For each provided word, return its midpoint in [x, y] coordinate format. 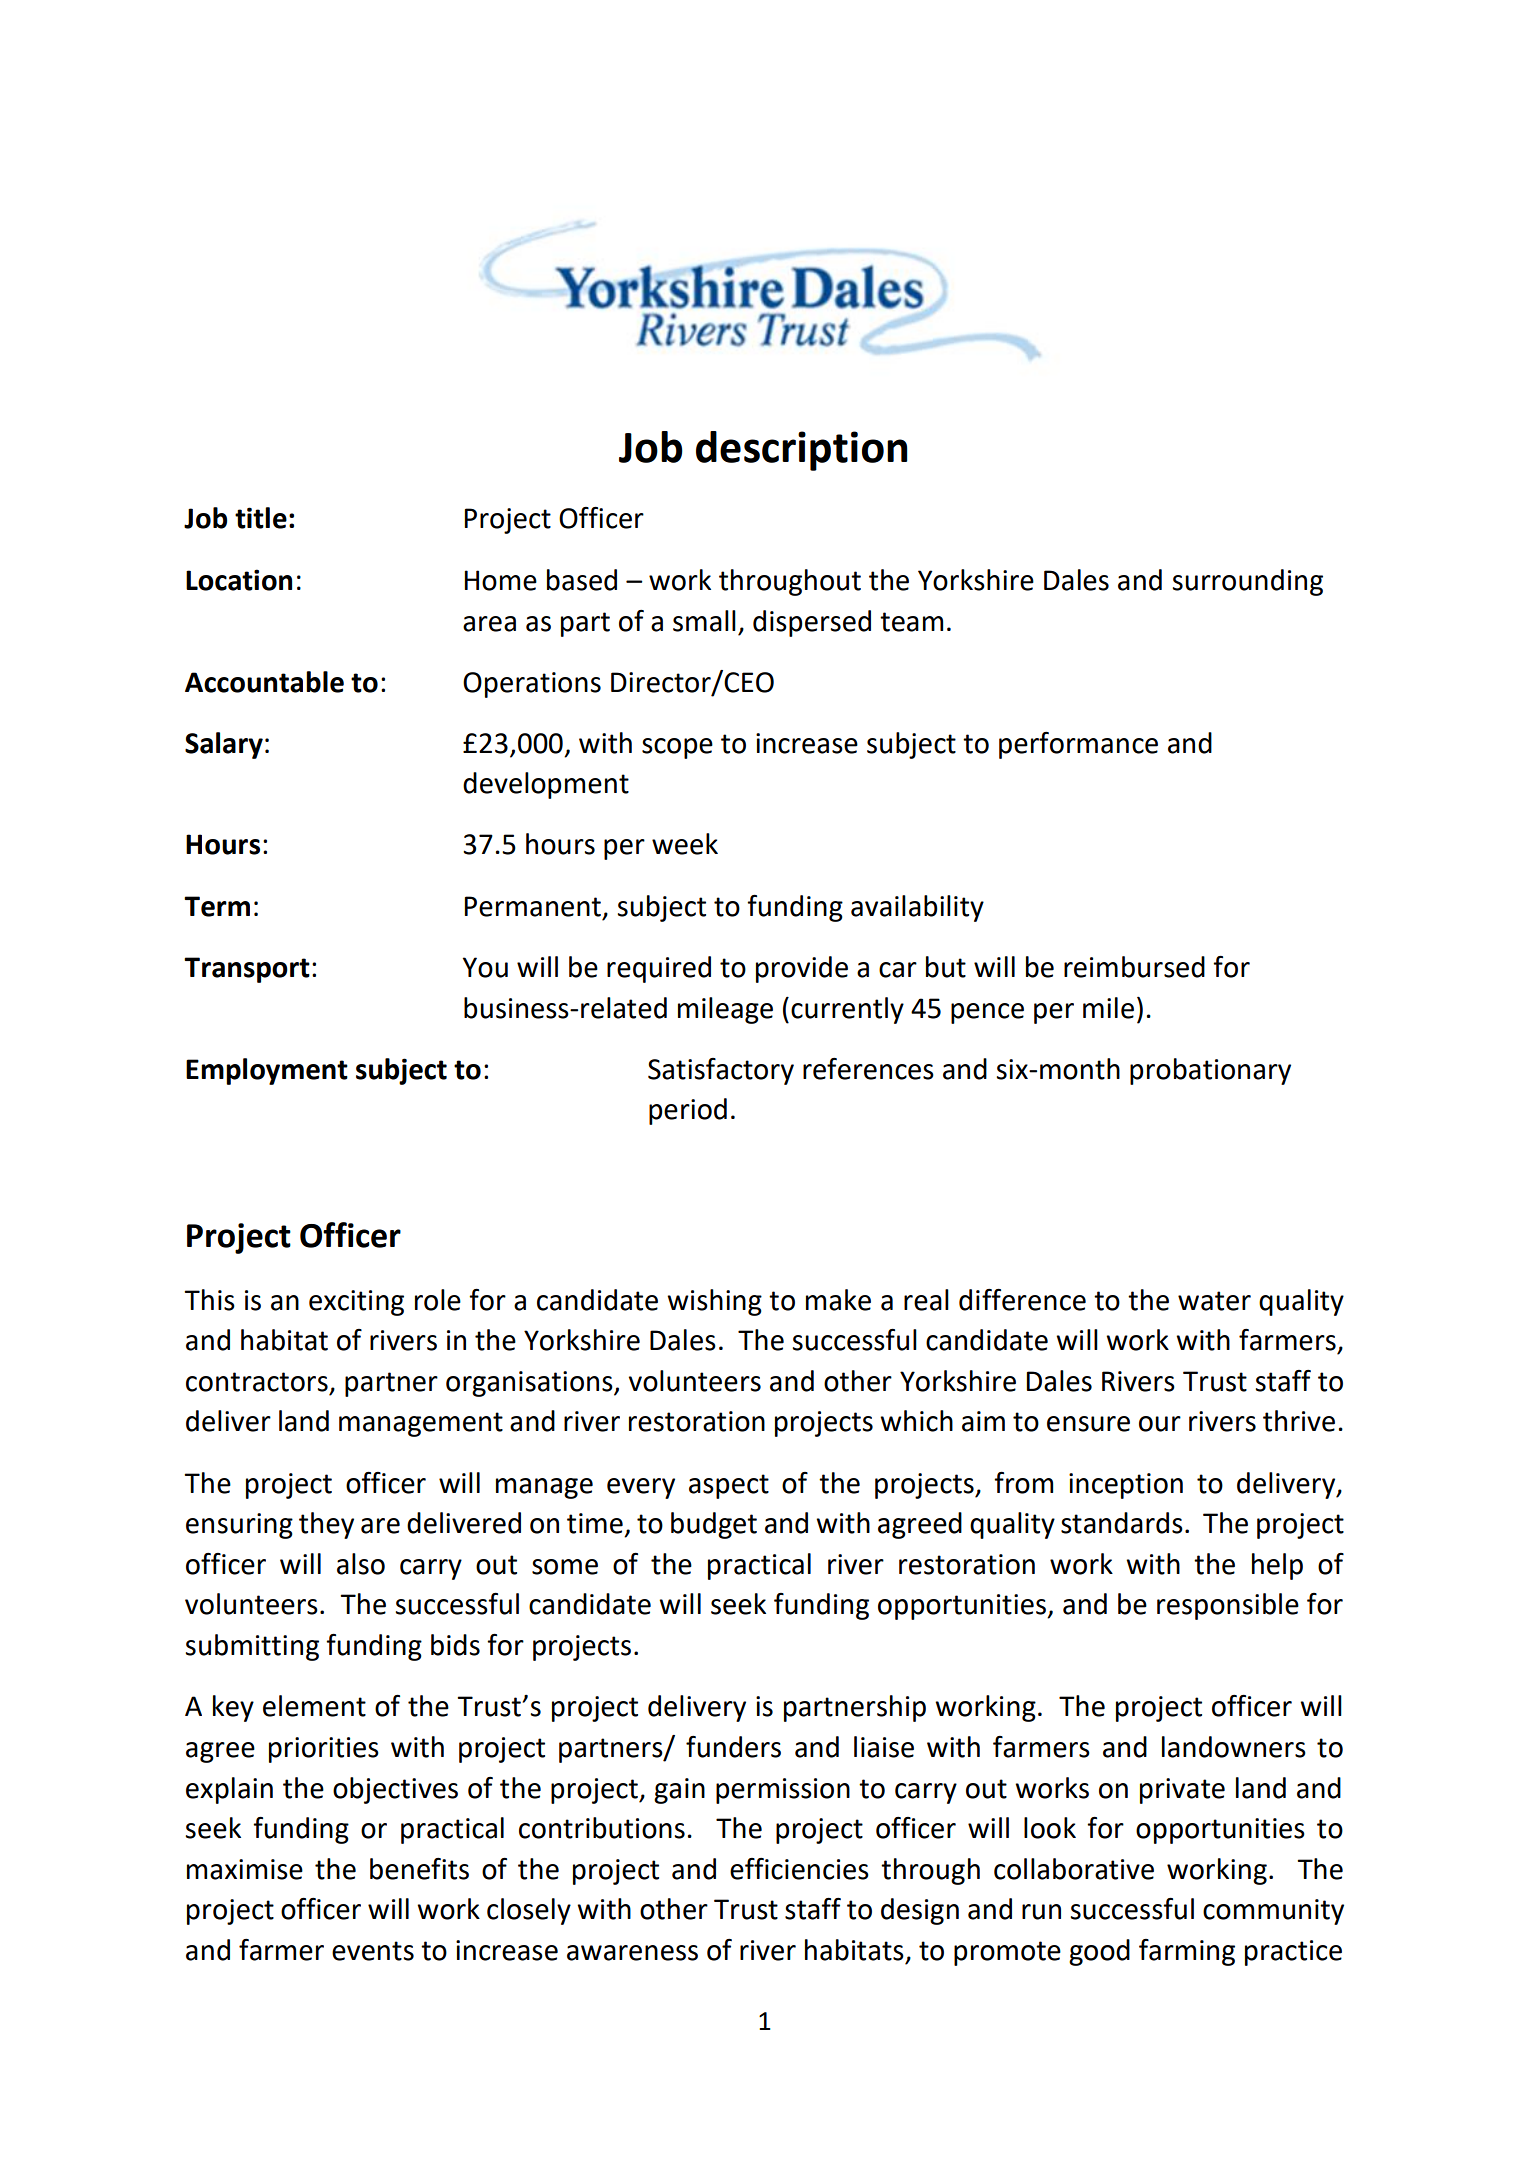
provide [802, 969]
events [373, 1951]
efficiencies [799, 1869]
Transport [247, 970]
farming [1187, 1952]
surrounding [1248, 582]
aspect [729, 1486]
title [261, 518]
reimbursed [1134, 967]
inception [1126, 1486]
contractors [257, 1382]
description [802, 451]
